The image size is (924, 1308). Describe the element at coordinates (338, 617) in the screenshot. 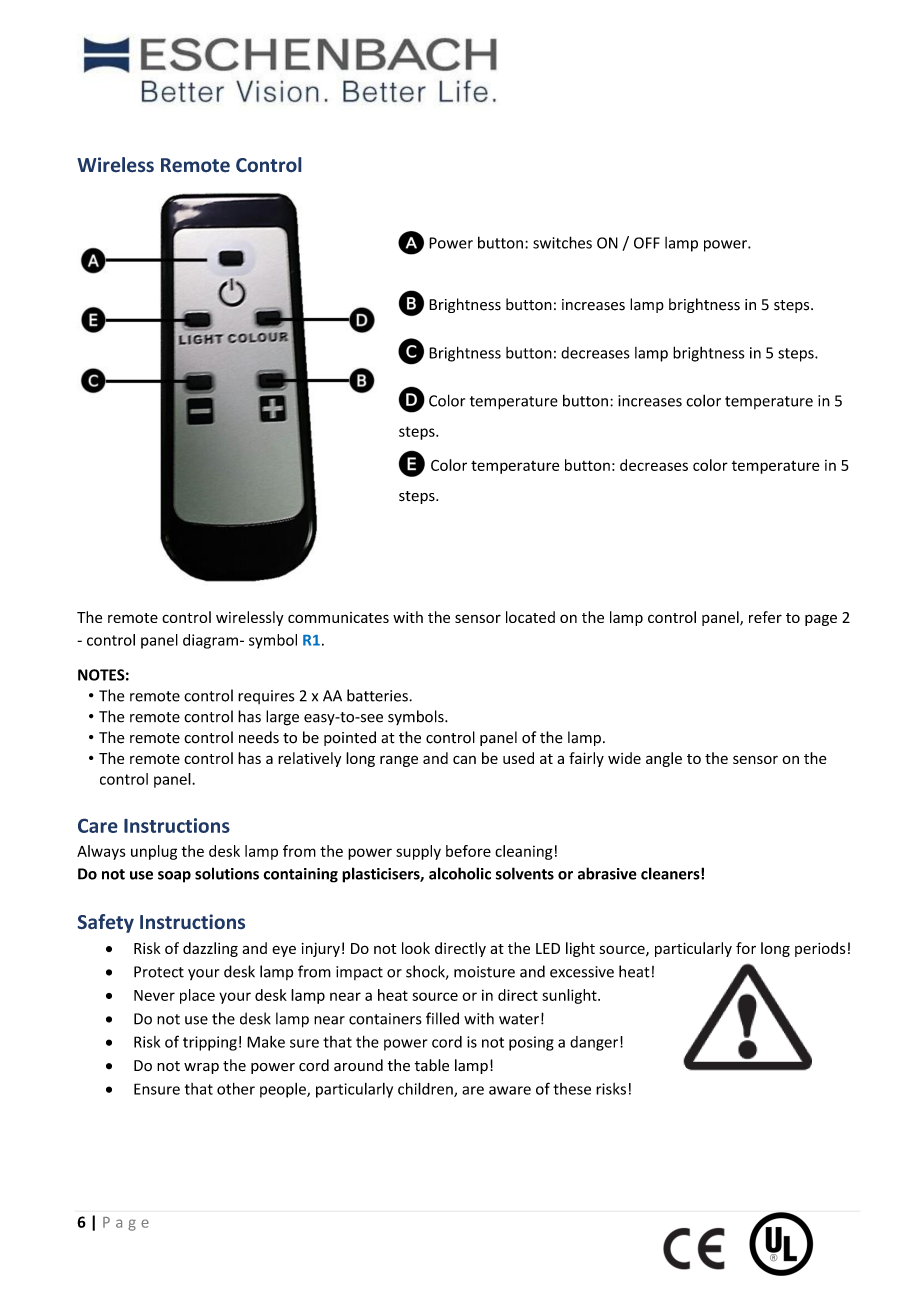

I see `communicates` at that location.
